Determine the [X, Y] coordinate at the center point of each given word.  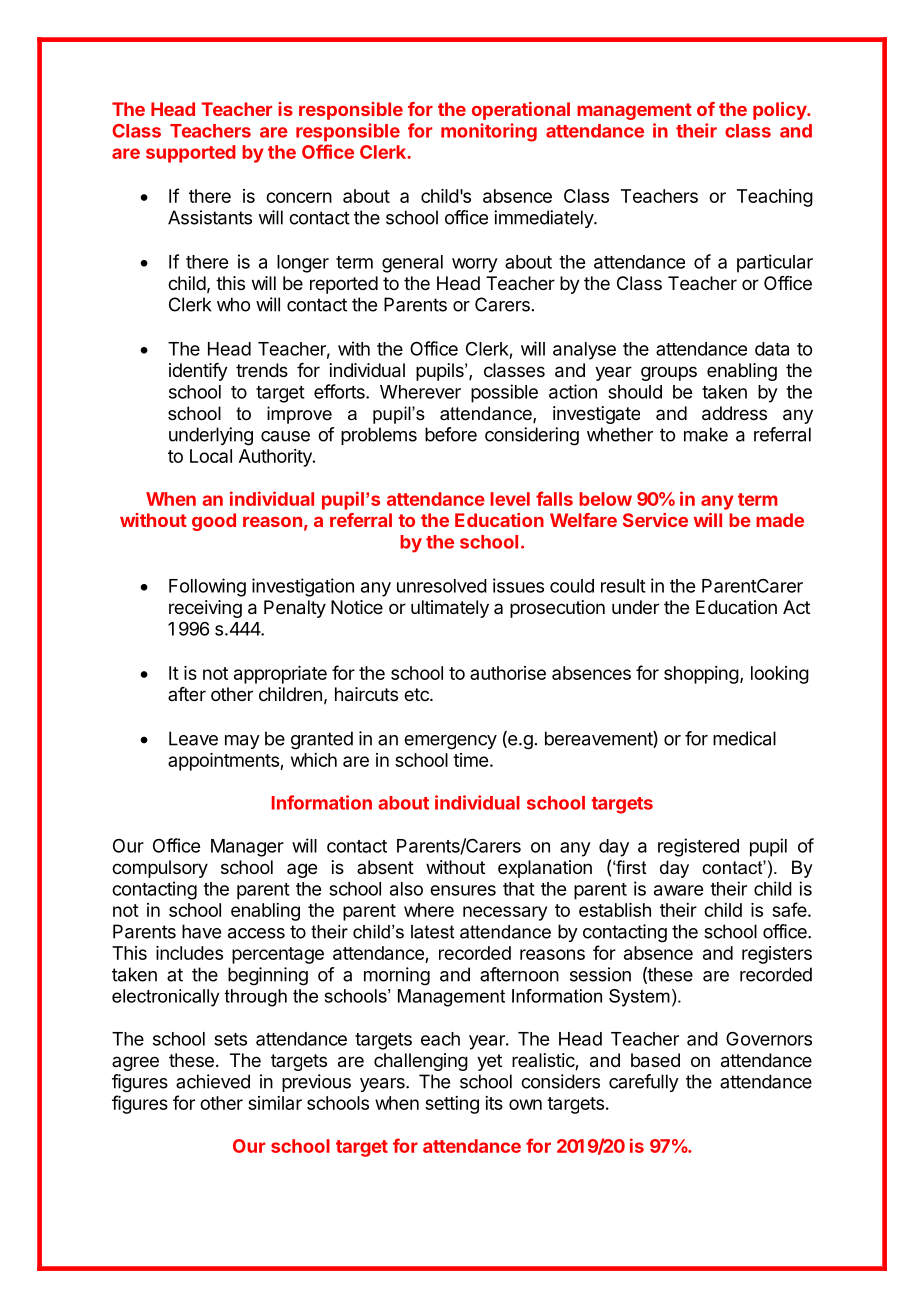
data [772, 349]
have [201, 931]
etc [417, 694]
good [214, 522]
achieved [213, 1081]
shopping [701, 675]
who [233, 304]
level [510, 499]
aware [678, 890]
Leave [193, 738]
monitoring [489, 132]
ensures [463, 890]
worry [475, 265]
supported [191, 154]
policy [780, 111]
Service [655, 520]
